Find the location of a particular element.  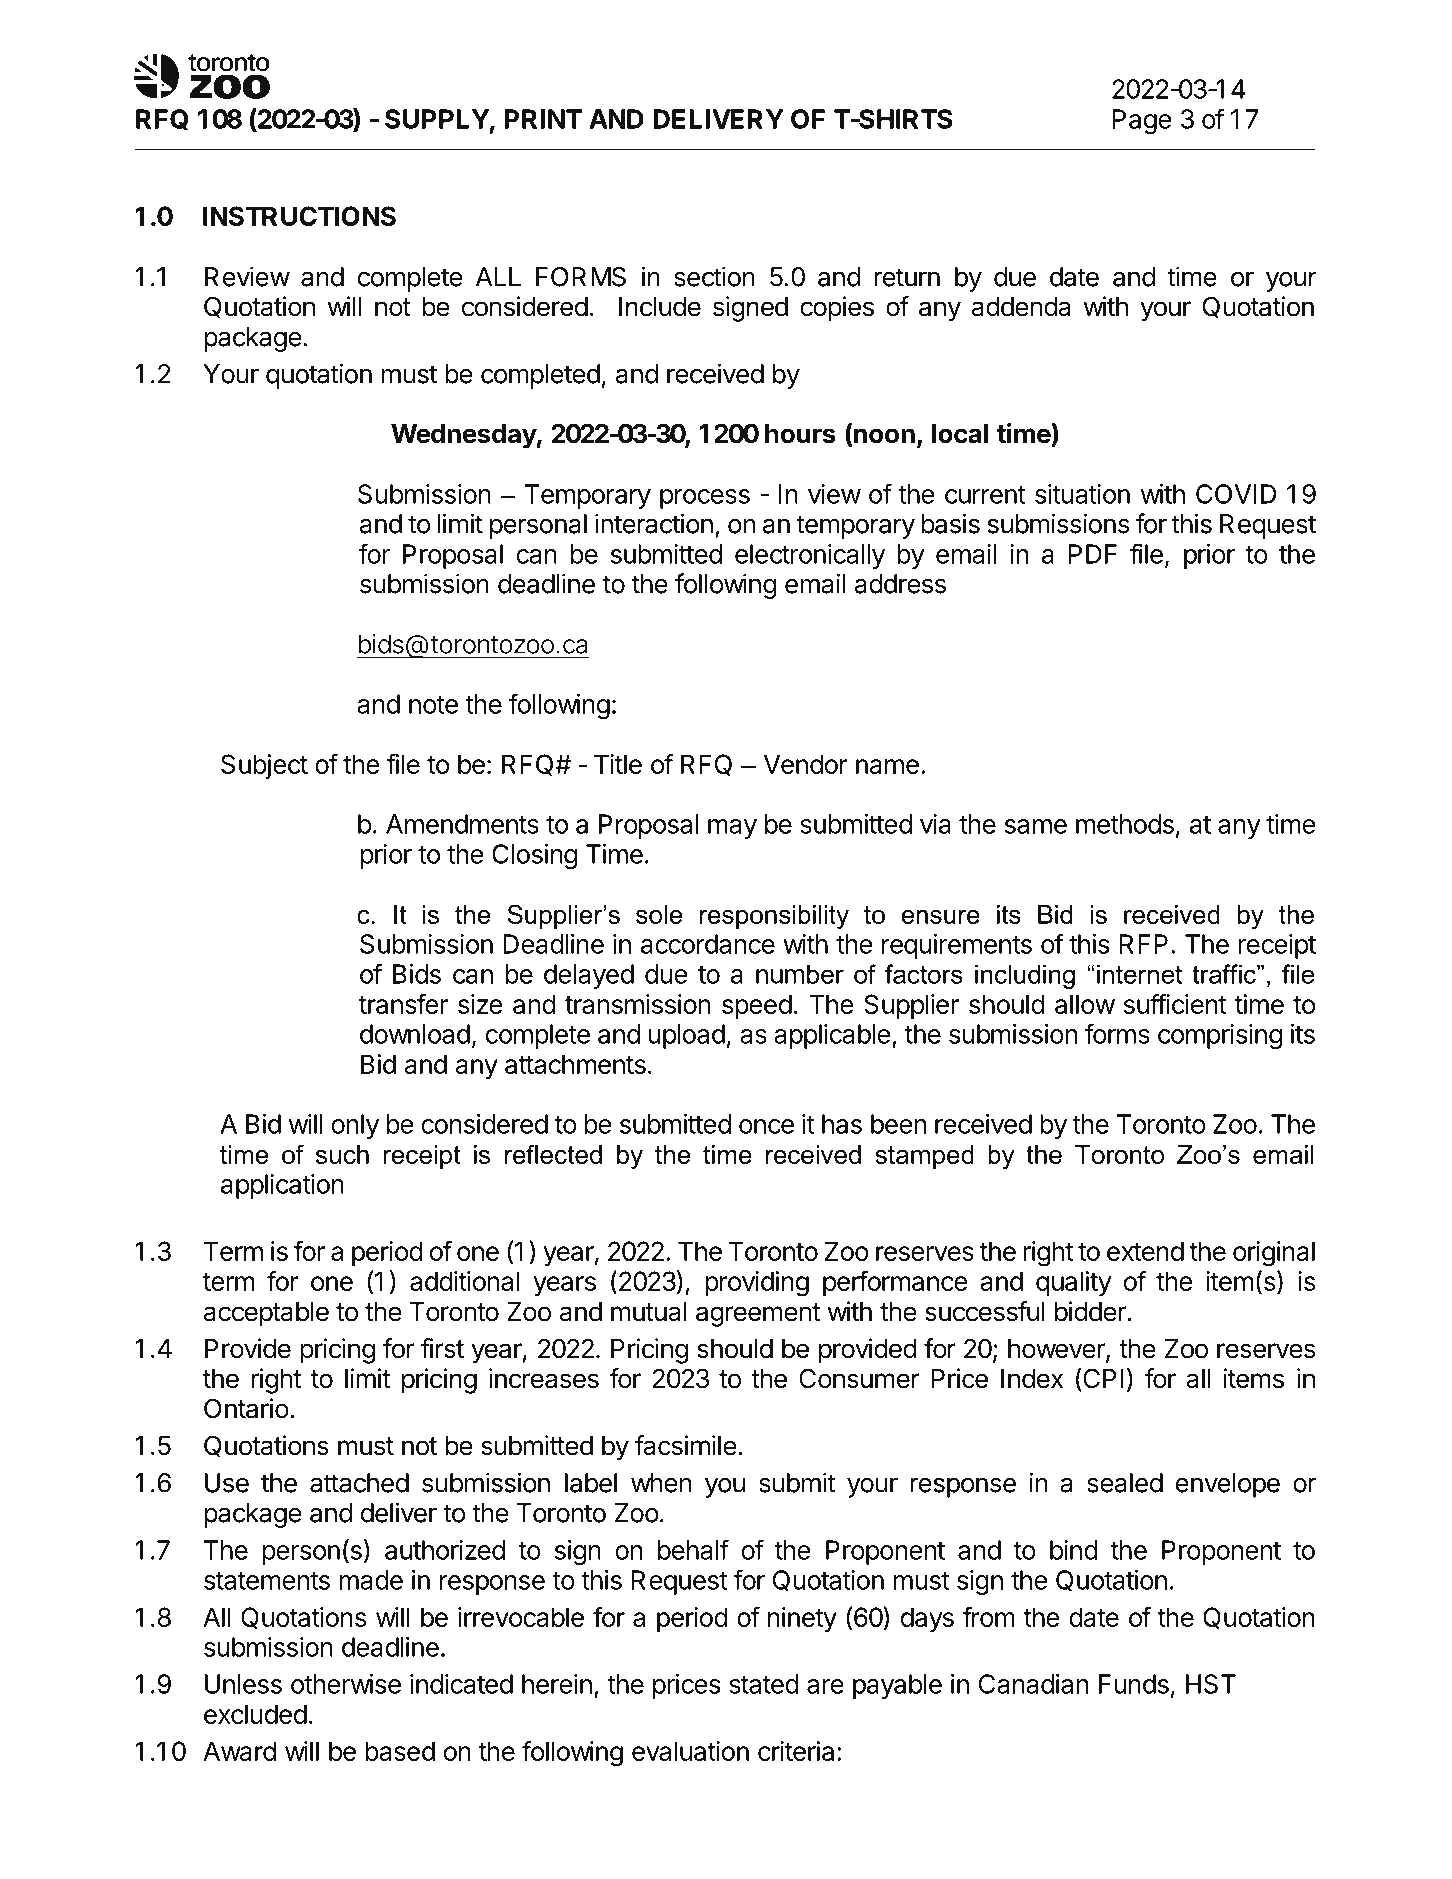

INSTRUCTIONS is located at coordinates (299, 216).
